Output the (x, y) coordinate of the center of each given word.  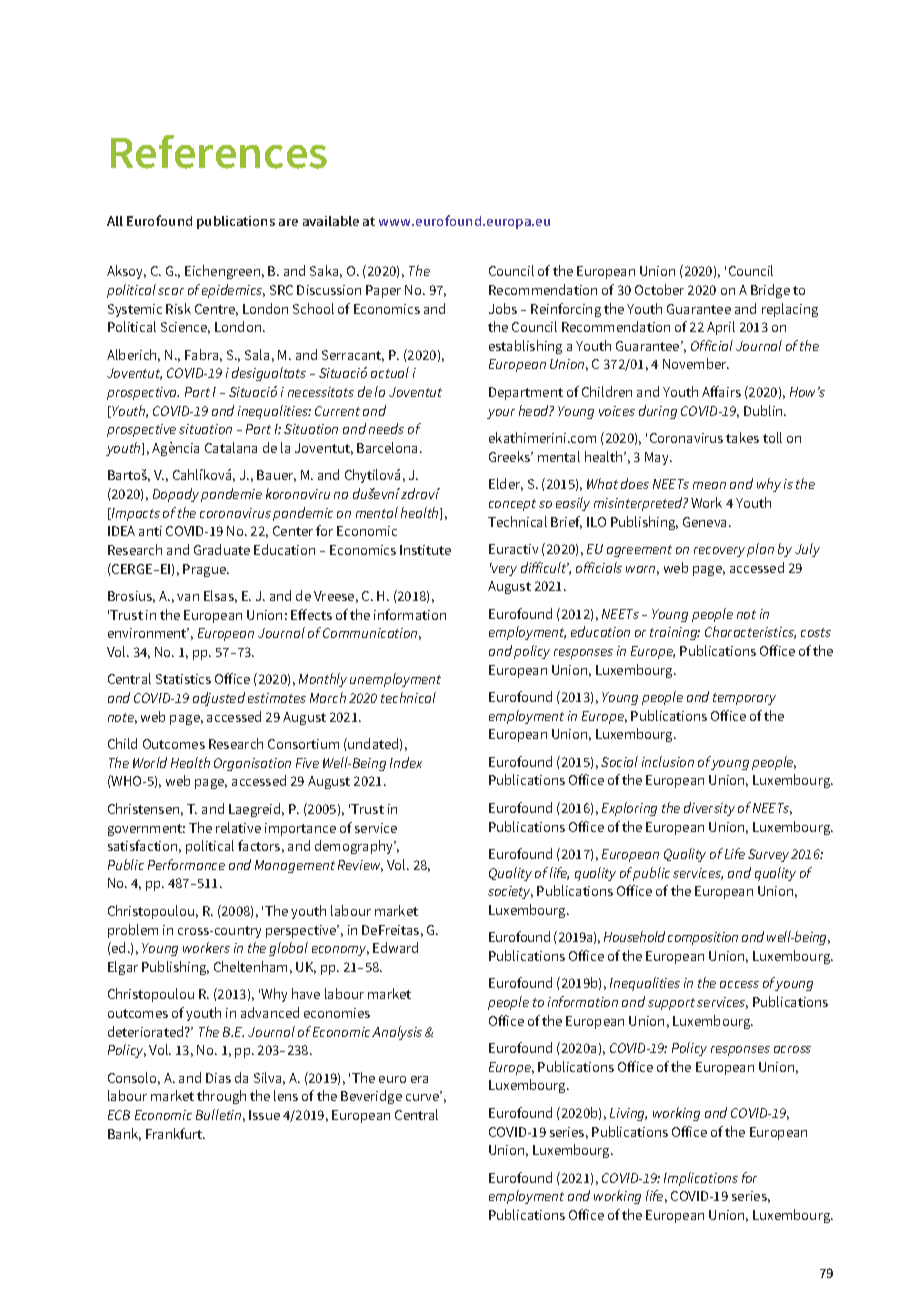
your (501, 414)
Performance (186, 864)
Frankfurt (175, 1133)
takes (742, 437)
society (510, 892)
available (331, 221)
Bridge (770, 291)
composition (703, 938)
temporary (744, 699)
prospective (141, 430)
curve (423, 1097)
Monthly (323, 680)
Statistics (183, 679)
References (219, 152)
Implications (701, 1179)
